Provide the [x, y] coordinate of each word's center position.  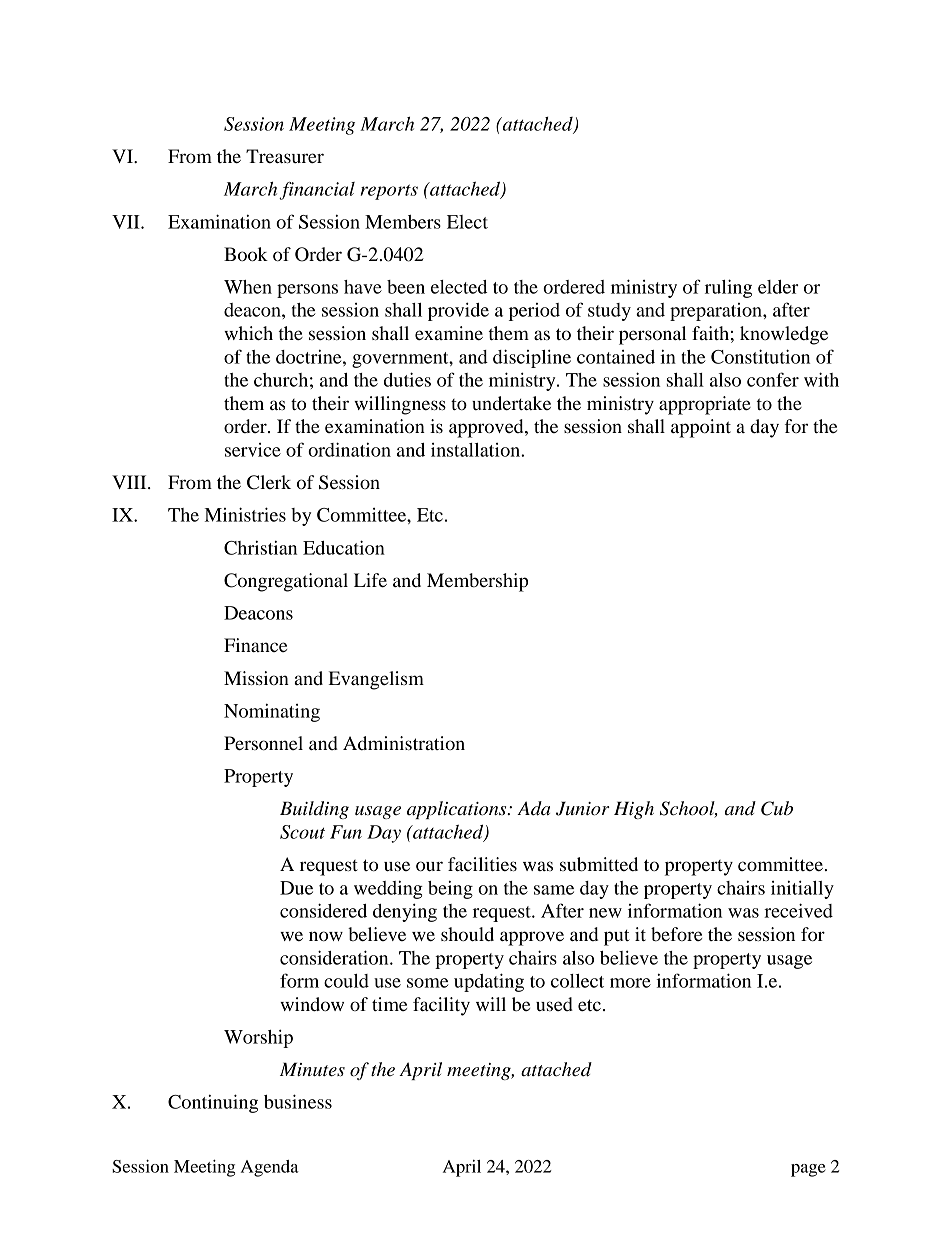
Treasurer [285, 156]
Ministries [245, 514]
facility [441, 1006]
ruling [728, 288]
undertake [511, 403]
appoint [701, 428]
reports [389, 192]
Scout [302, 832]
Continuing [213, 1103]
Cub [777, 808]
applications [458, 810]
